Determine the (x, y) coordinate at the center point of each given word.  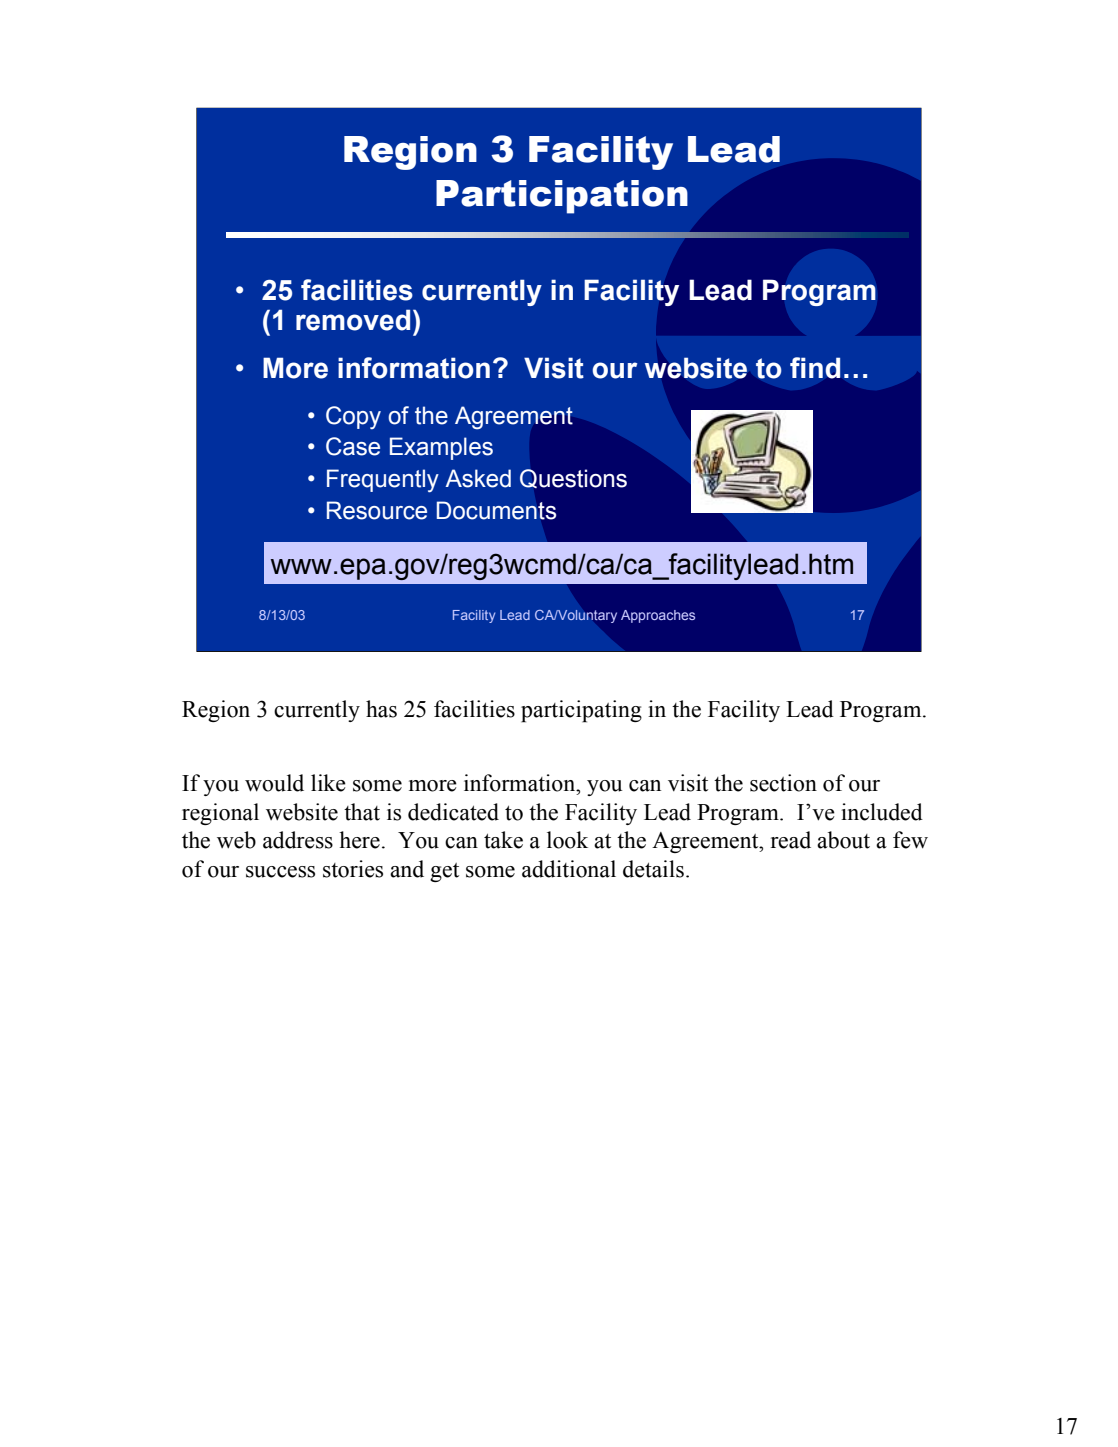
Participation (562, 197)
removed (353, 320)
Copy (353, 417)
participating (581, 711)
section (783, 783)
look (567, 840)
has (381, 709)
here (359, 840)
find (815, 368)
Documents (496, 510)
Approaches (658, 616)
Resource (377, 510)
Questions (573, 478)
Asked (478, 478)
